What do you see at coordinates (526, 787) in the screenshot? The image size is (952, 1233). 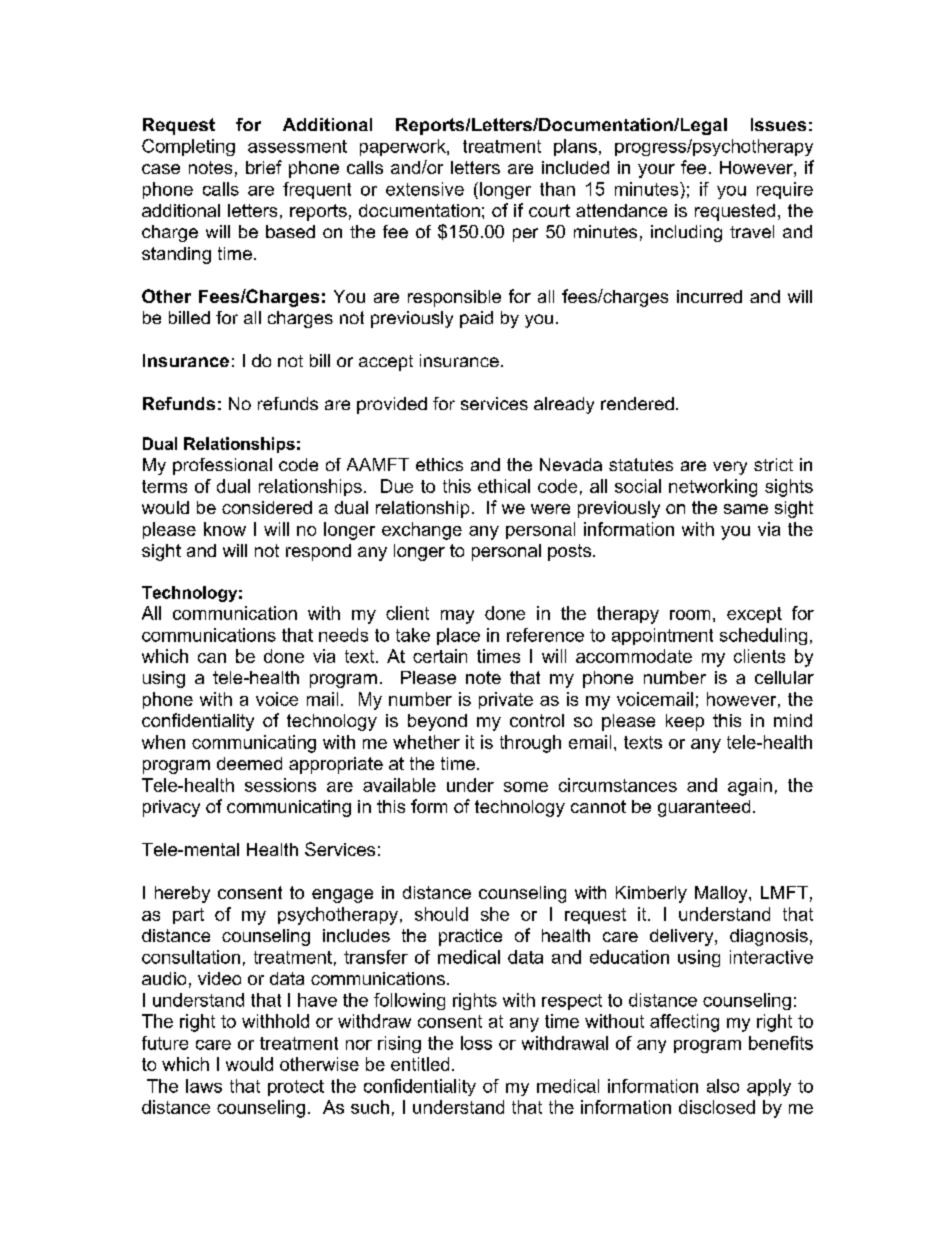 I see `some` at bounding box center [526, 787].
